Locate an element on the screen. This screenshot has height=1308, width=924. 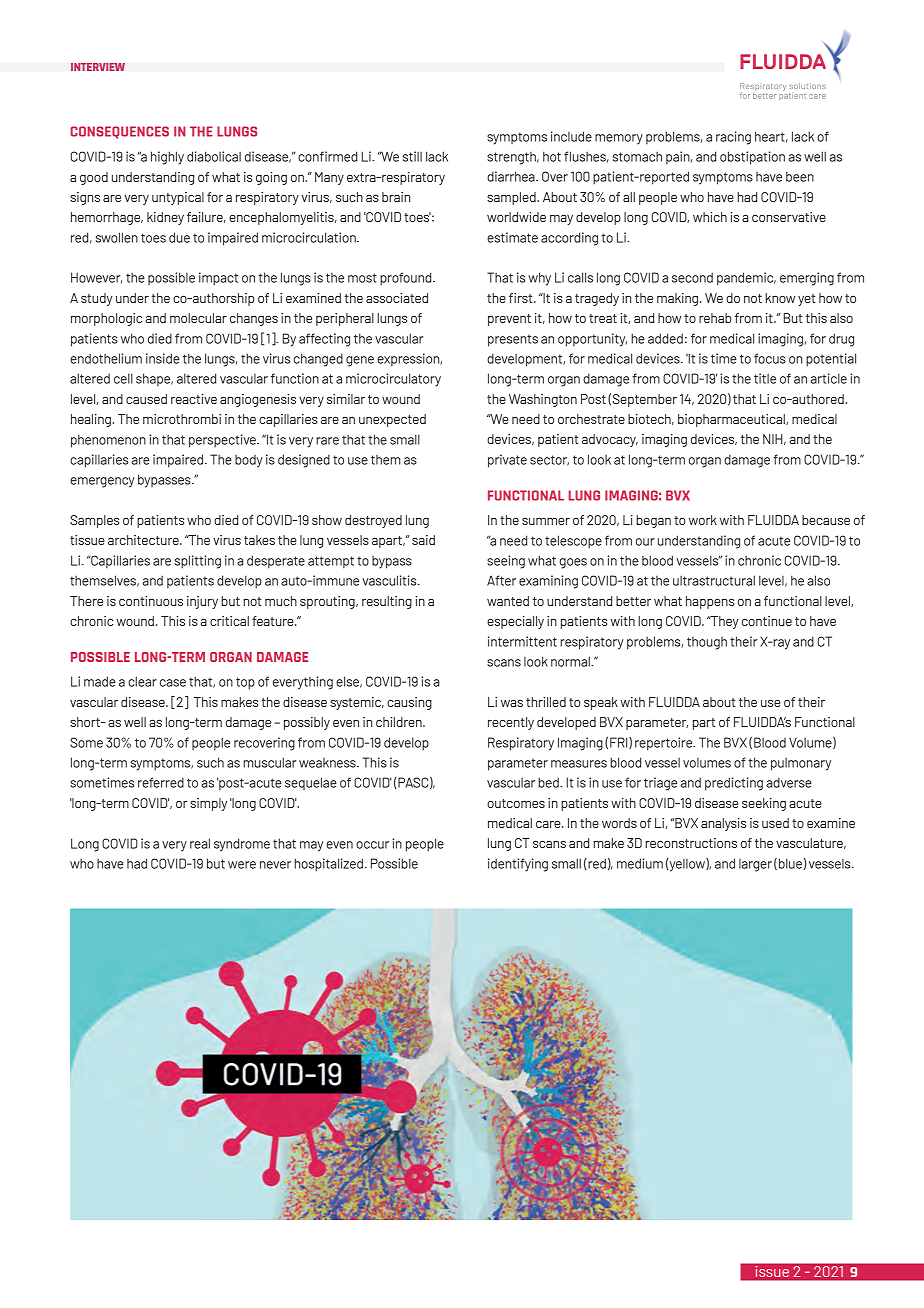
reactive is located at coordinates (194, 399).
